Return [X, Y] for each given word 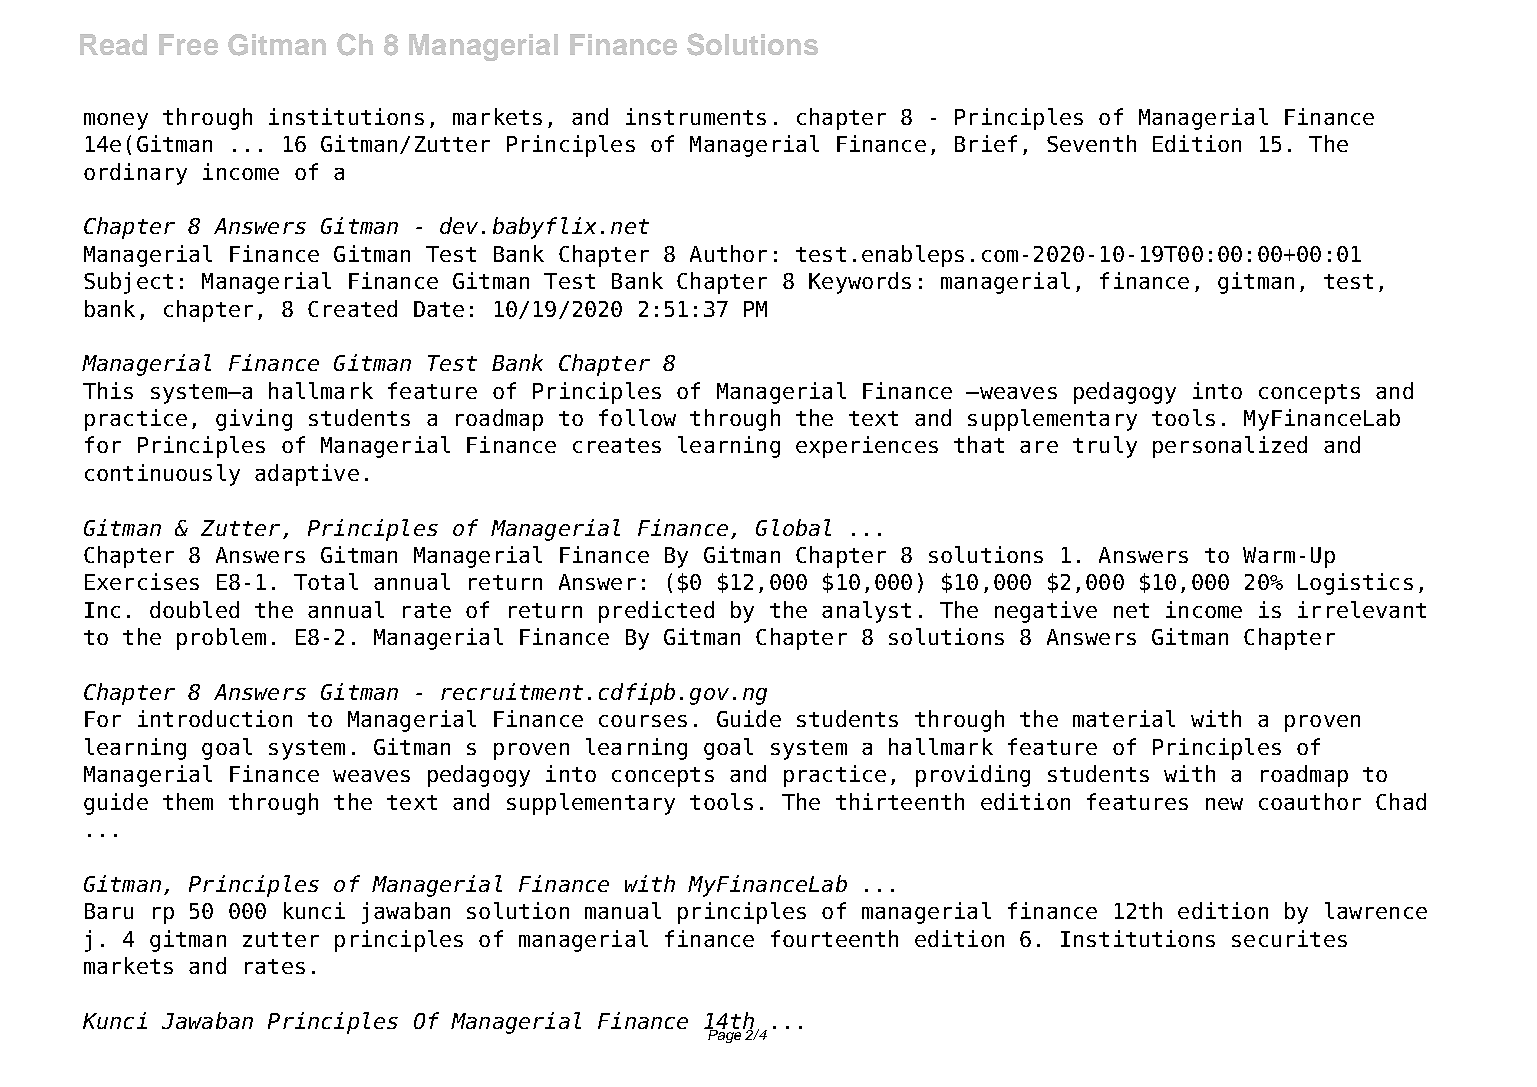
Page [725, 1035]
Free [188, 44]
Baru [109, 911]
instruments [696, 116]
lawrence [1376, 910]
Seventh [1091, 143]
